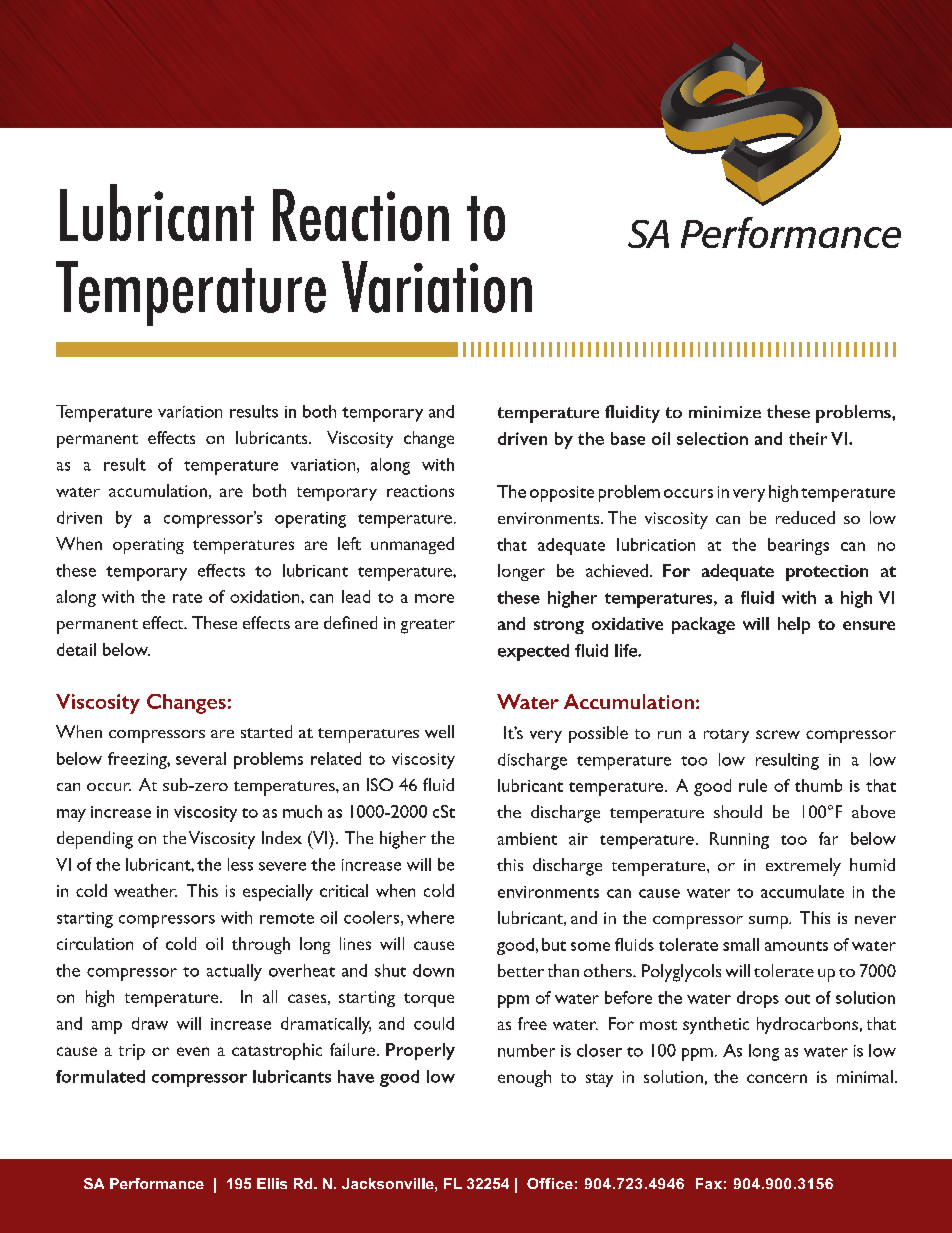 The image size is (952, 1233). I want to click on well, so click(439, 731).
